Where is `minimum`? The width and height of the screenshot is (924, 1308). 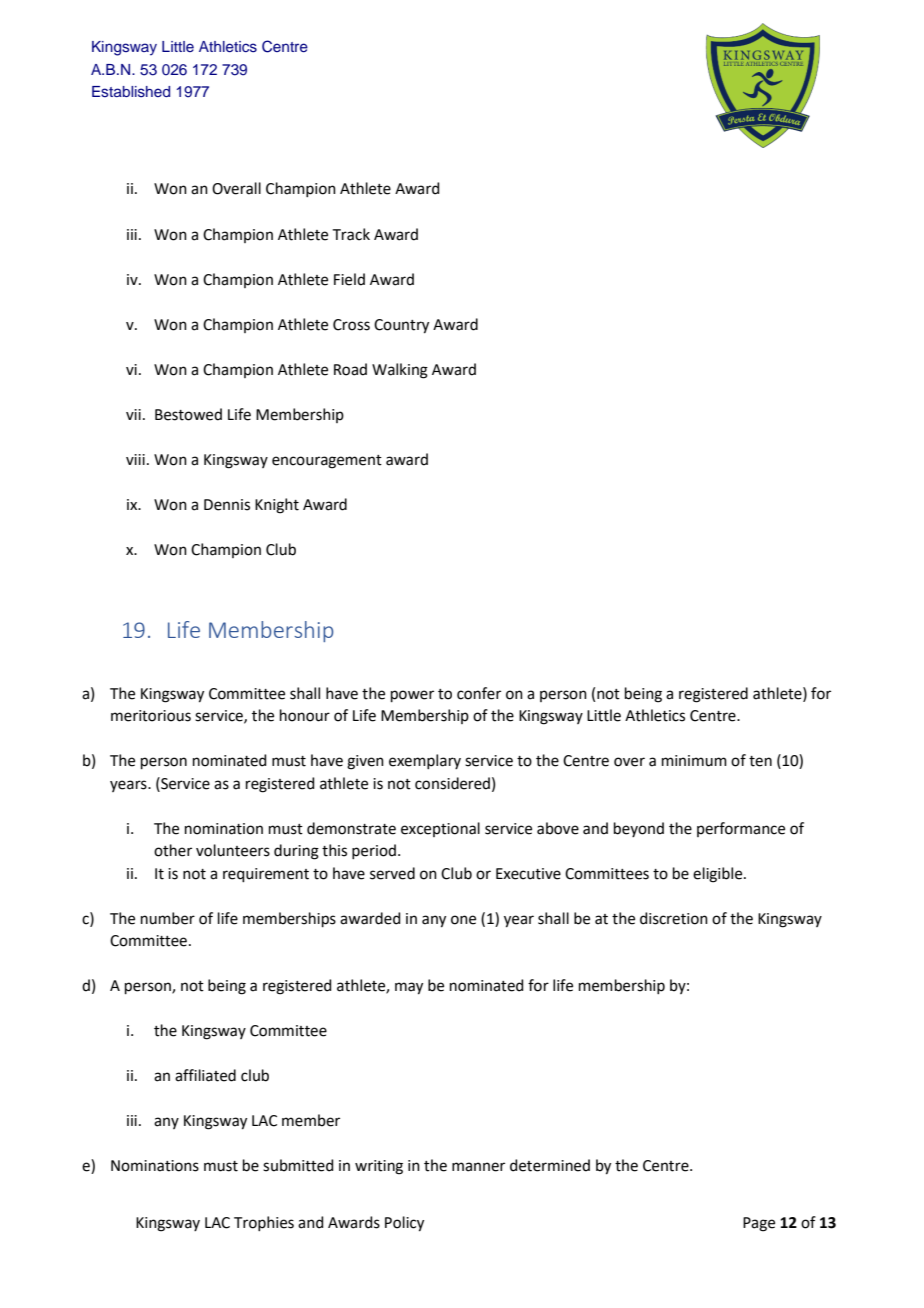 minimum is located at coordinates (694, 761).
